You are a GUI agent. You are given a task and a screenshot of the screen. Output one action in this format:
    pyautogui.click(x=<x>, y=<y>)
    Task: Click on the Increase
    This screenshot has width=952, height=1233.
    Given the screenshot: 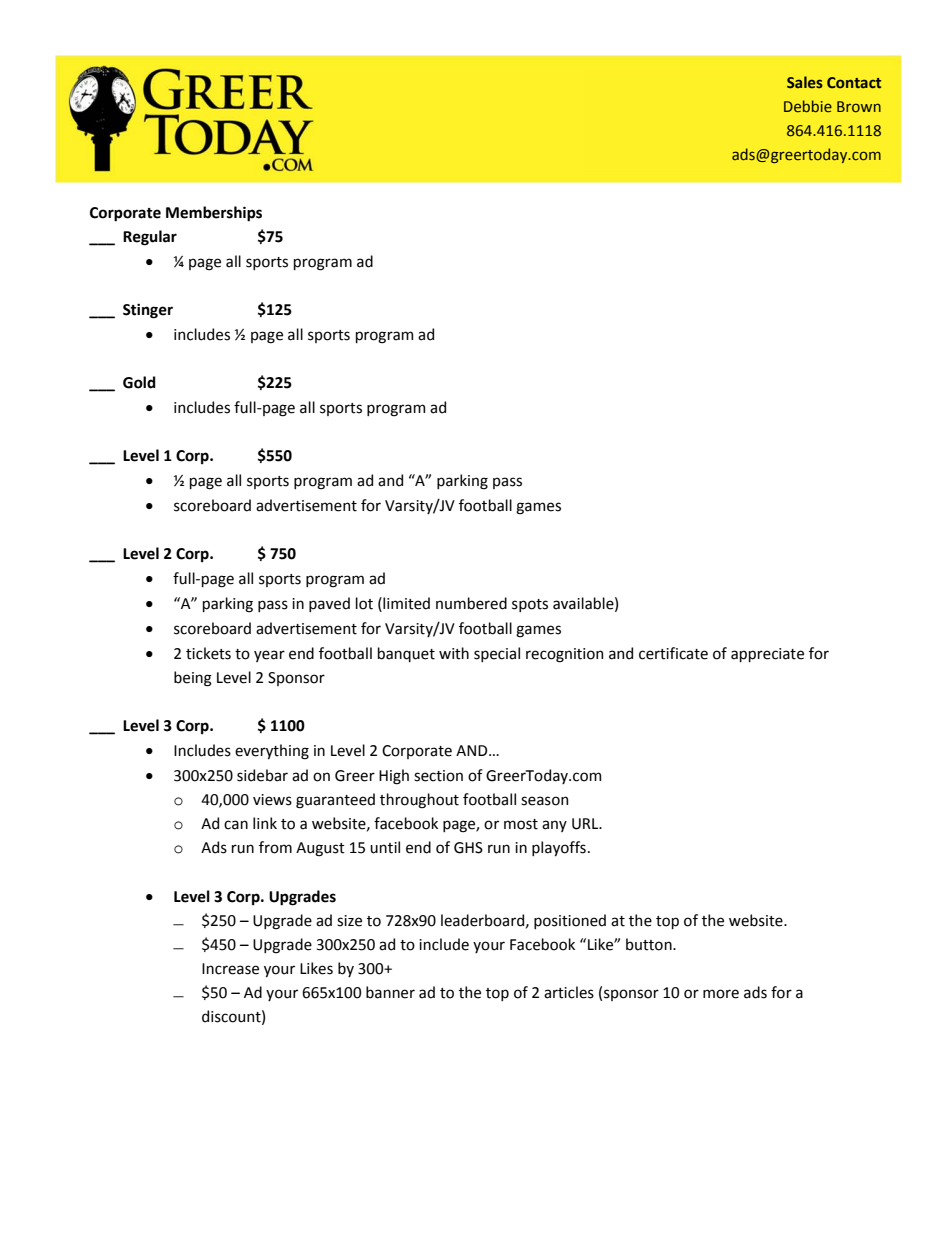 What is the action you would take?
    pyautogui.click(x=230, y=969)
